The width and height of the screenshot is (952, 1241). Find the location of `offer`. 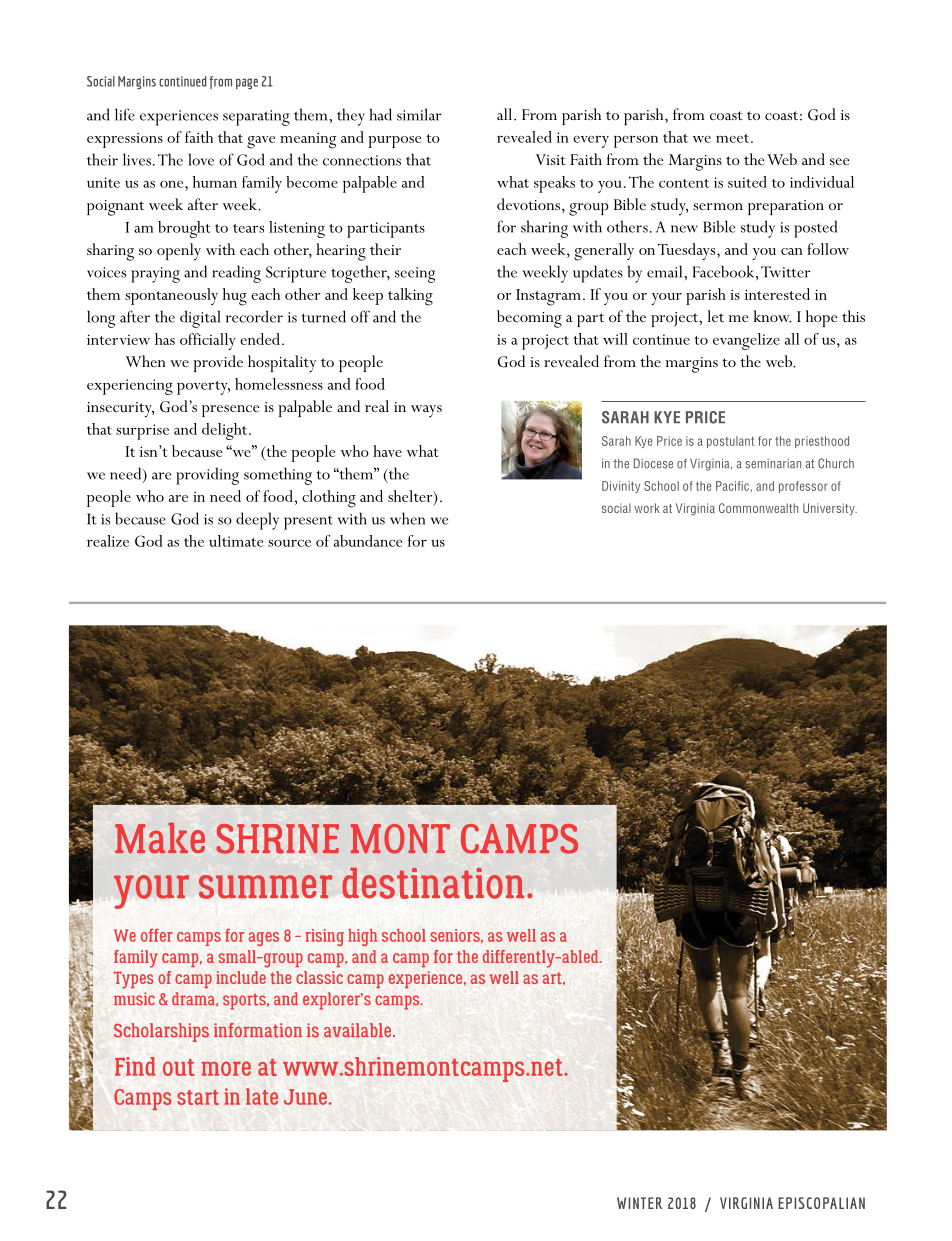

offer is located at coordinates (157, 935).
